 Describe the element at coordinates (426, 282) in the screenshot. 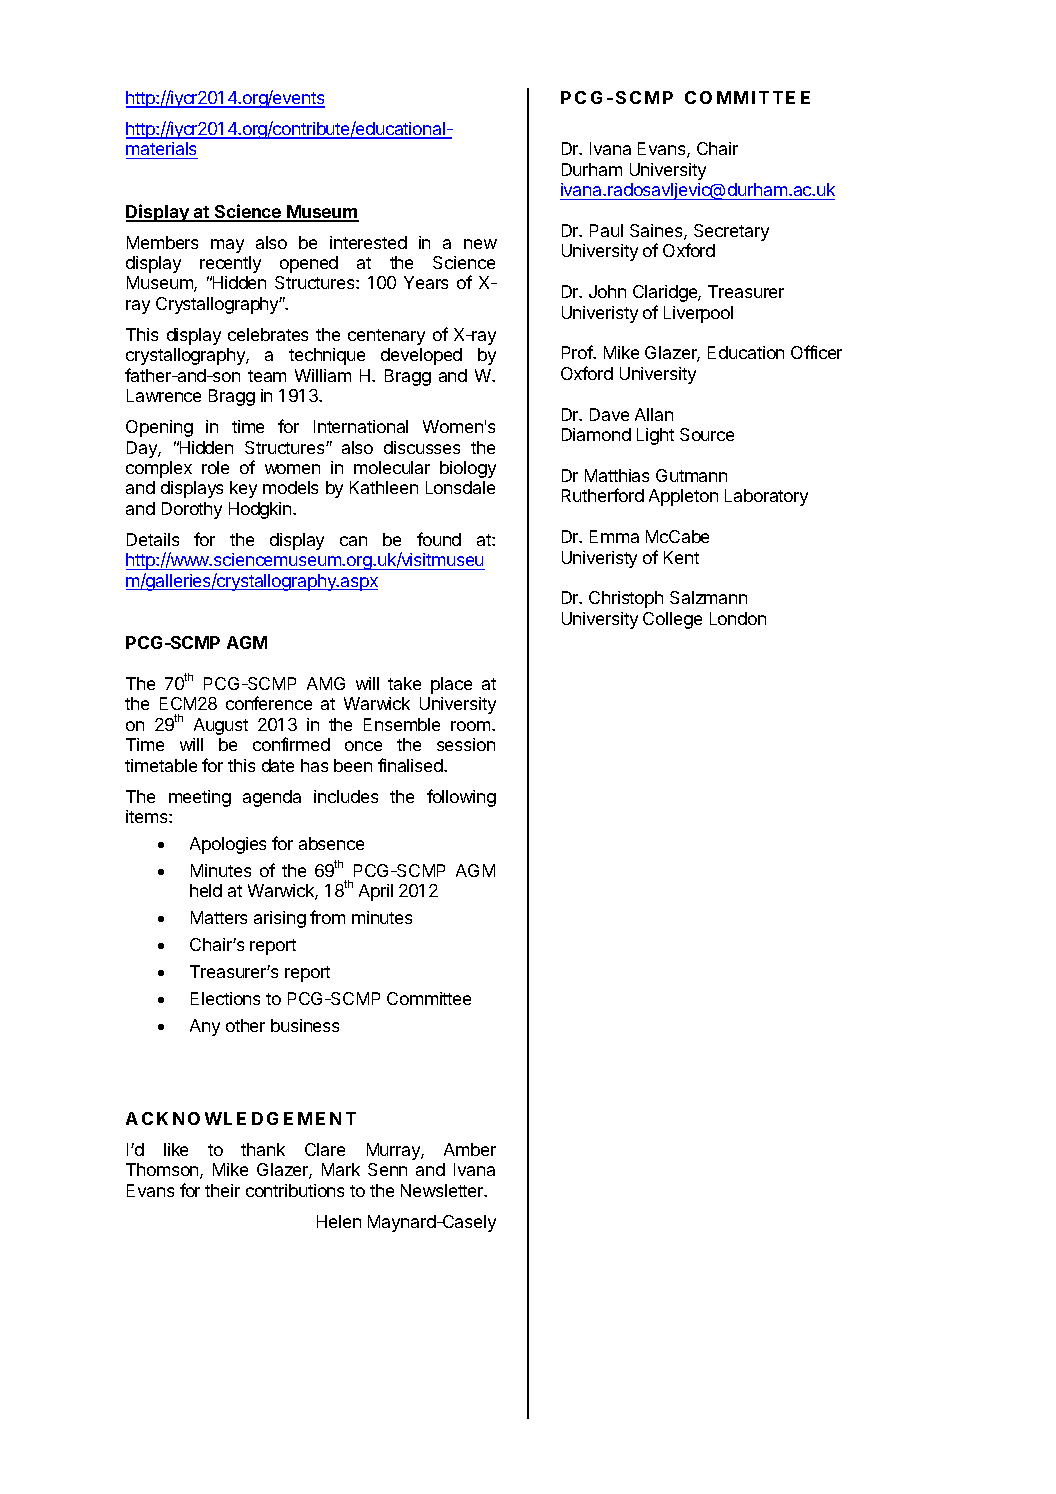

I see `Years` at that location.
